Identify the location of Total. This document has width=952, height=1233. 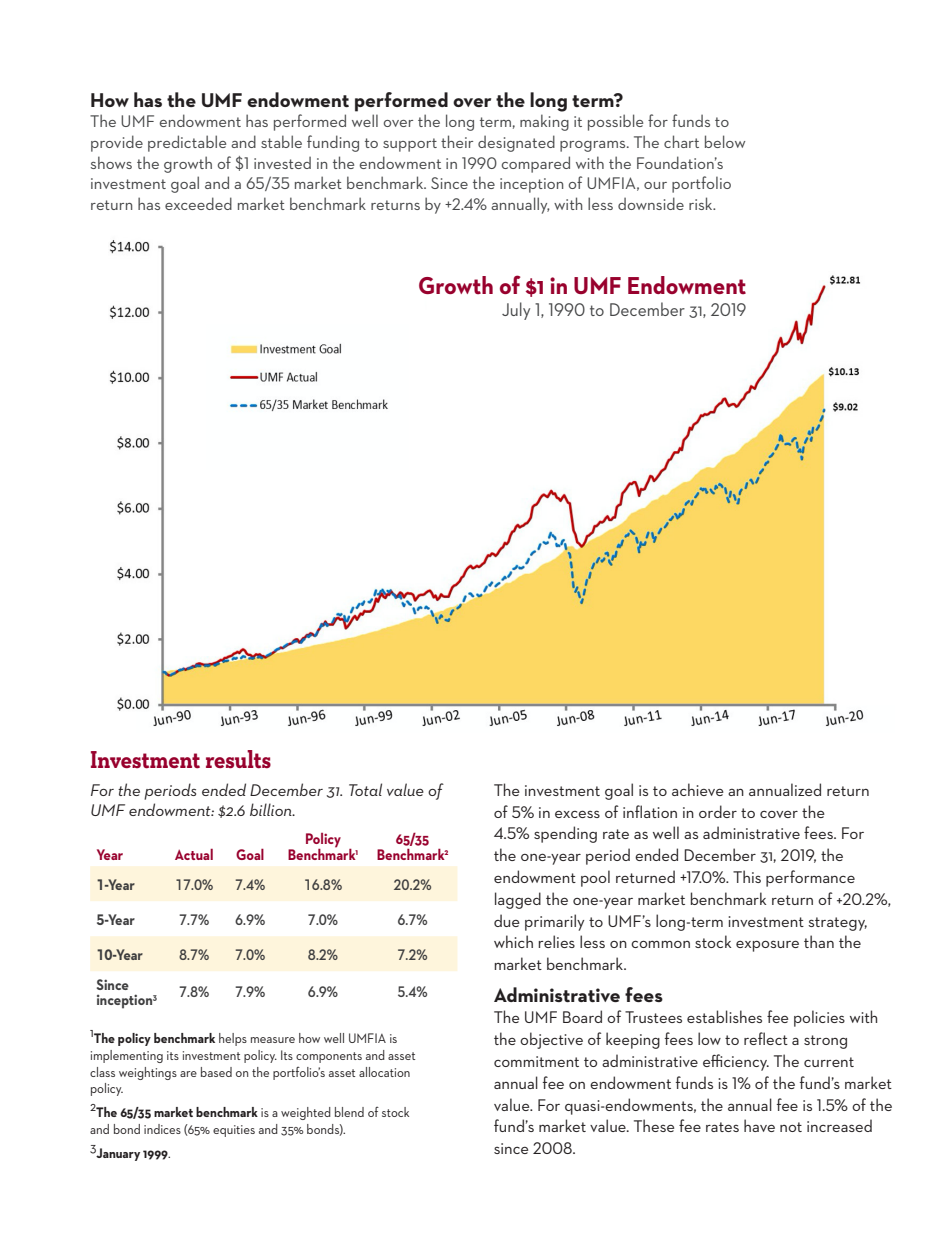
(365, 789).
